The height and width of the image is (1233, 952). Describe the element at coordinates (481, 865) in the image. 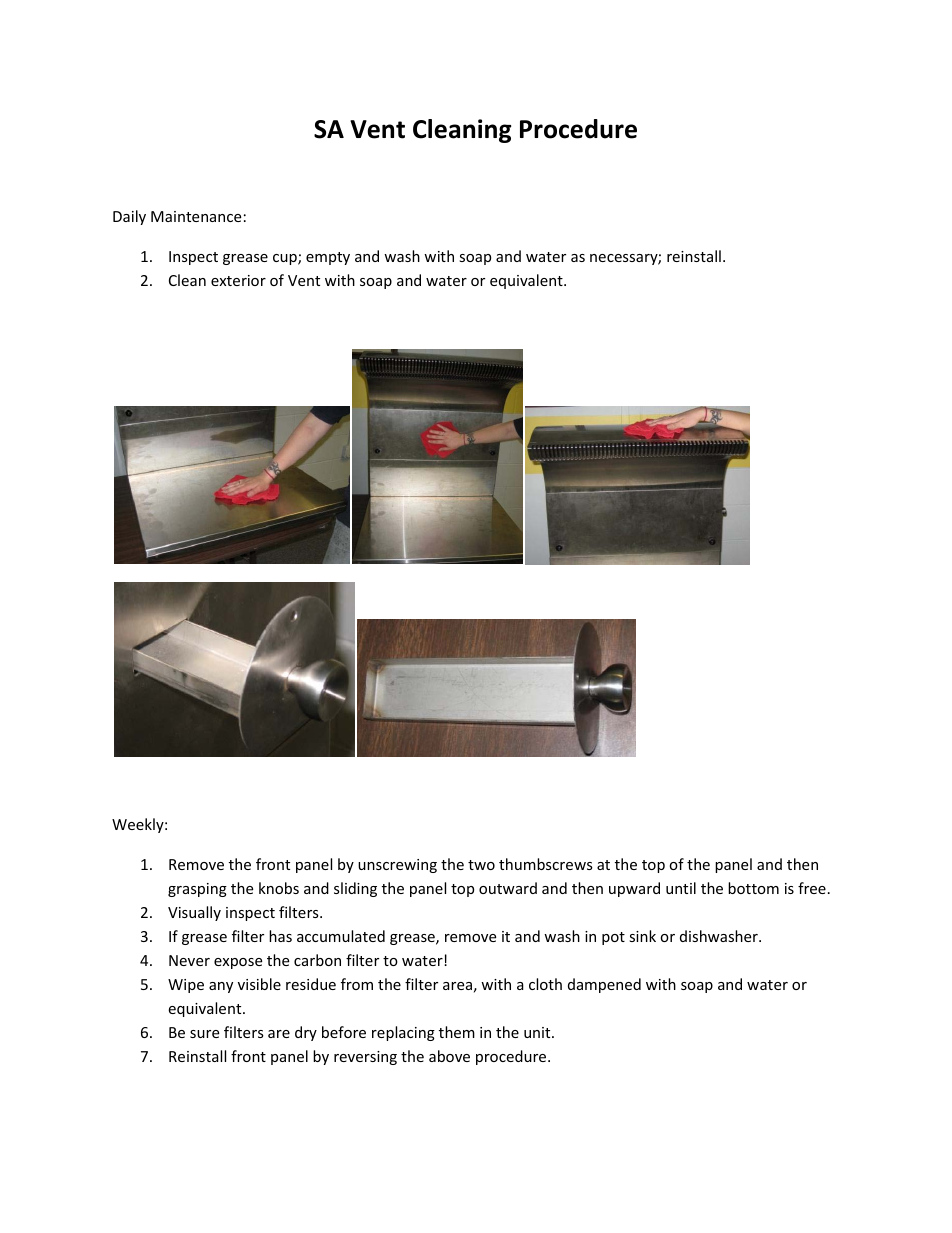

I see `two` at that location.
